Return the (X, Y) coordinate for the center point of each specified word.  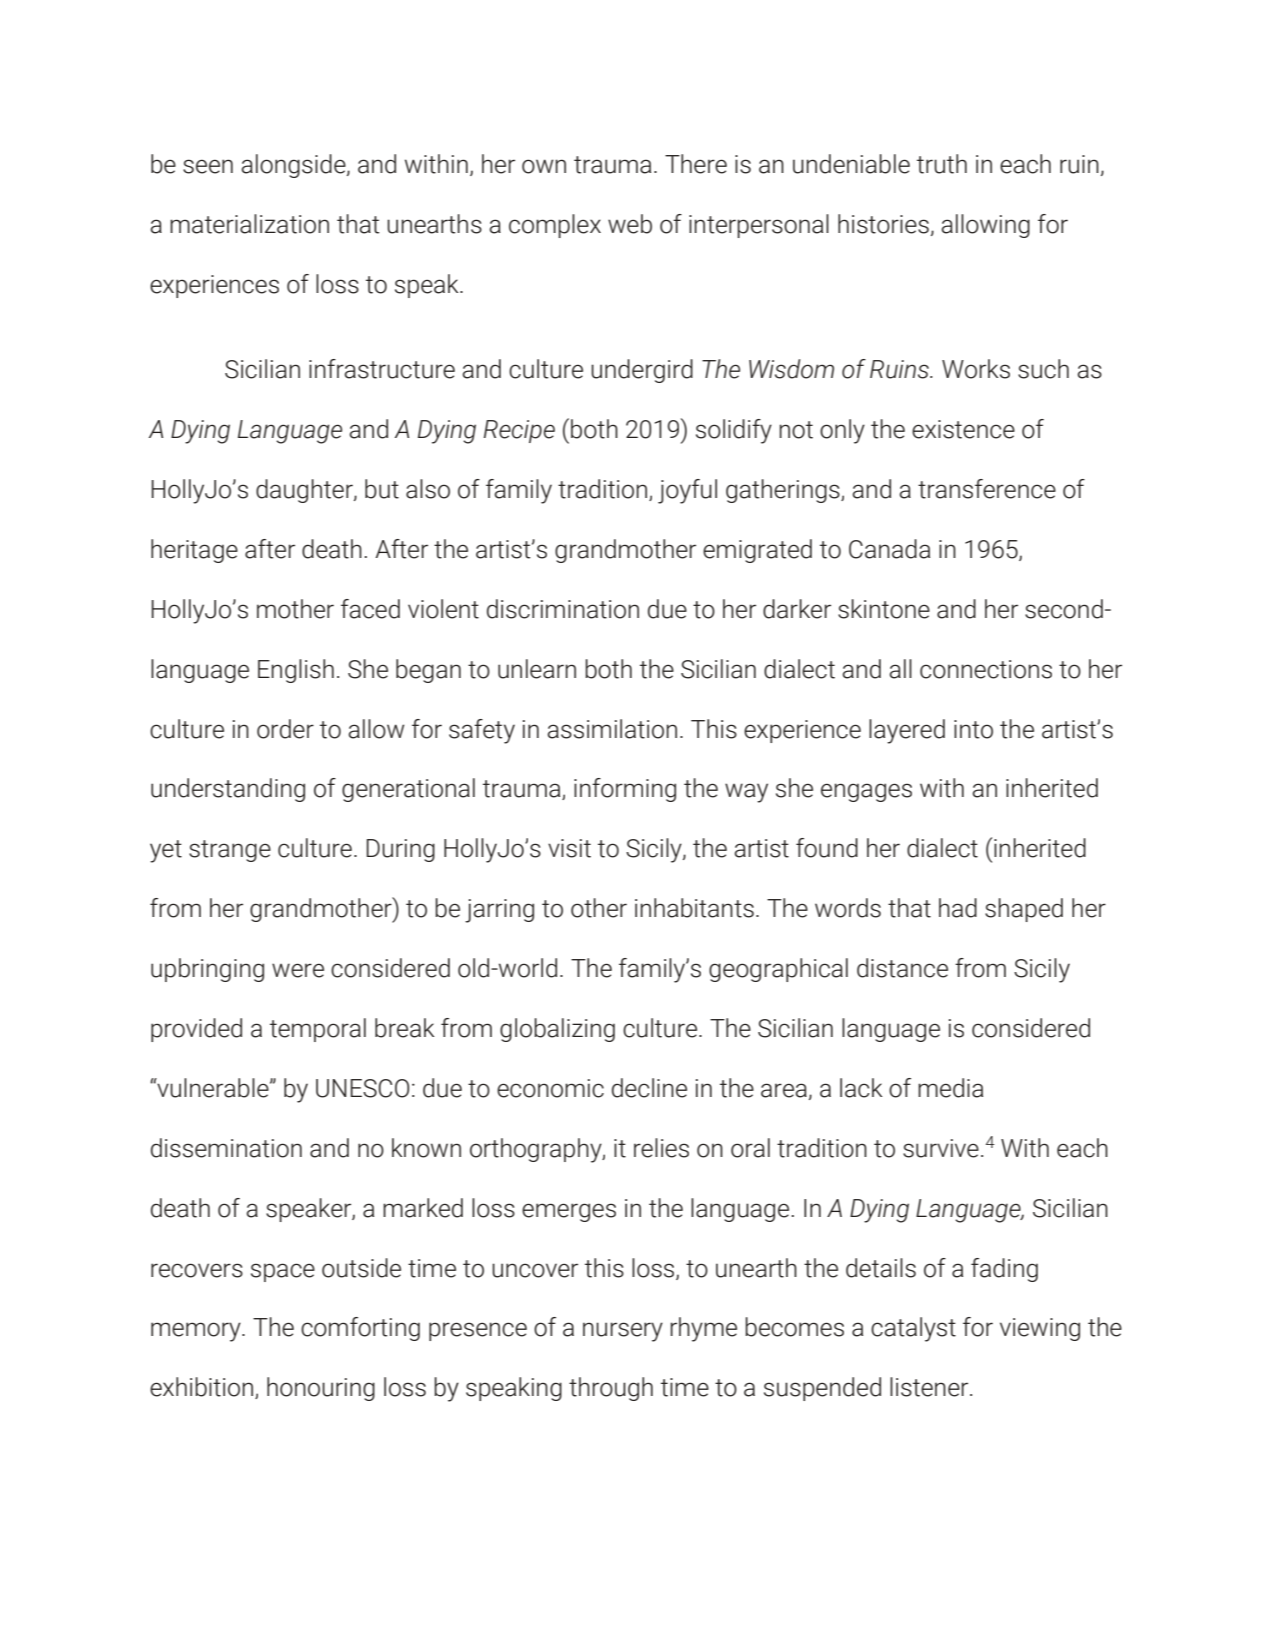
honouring (321, 1389)
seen (208, 166)
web (630, 224)
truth (942, 164)
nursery (623, 1332)
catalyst (913, 1329)
